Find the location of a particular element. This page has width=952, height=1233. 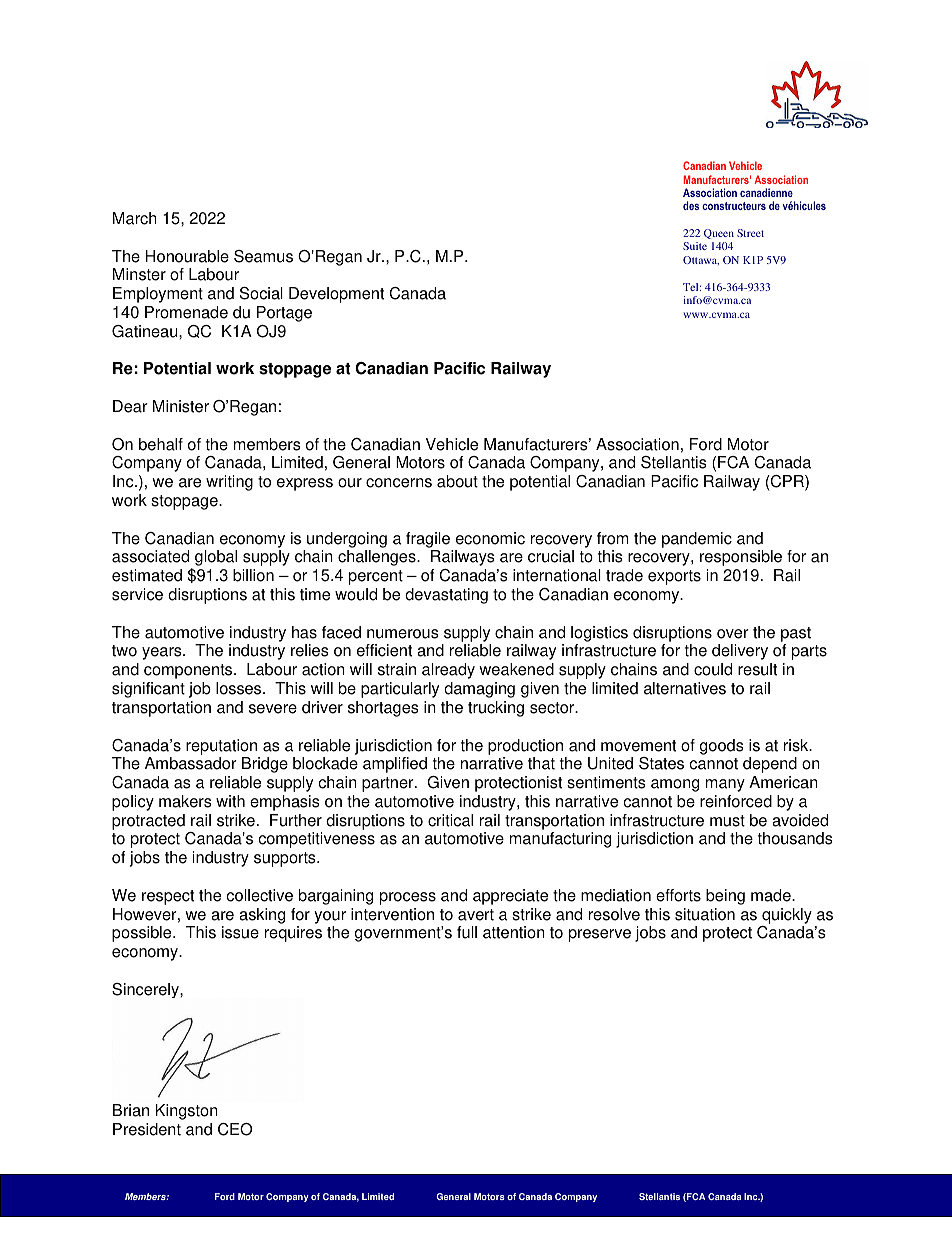

Honourable is located at coordinates (187, 256).
